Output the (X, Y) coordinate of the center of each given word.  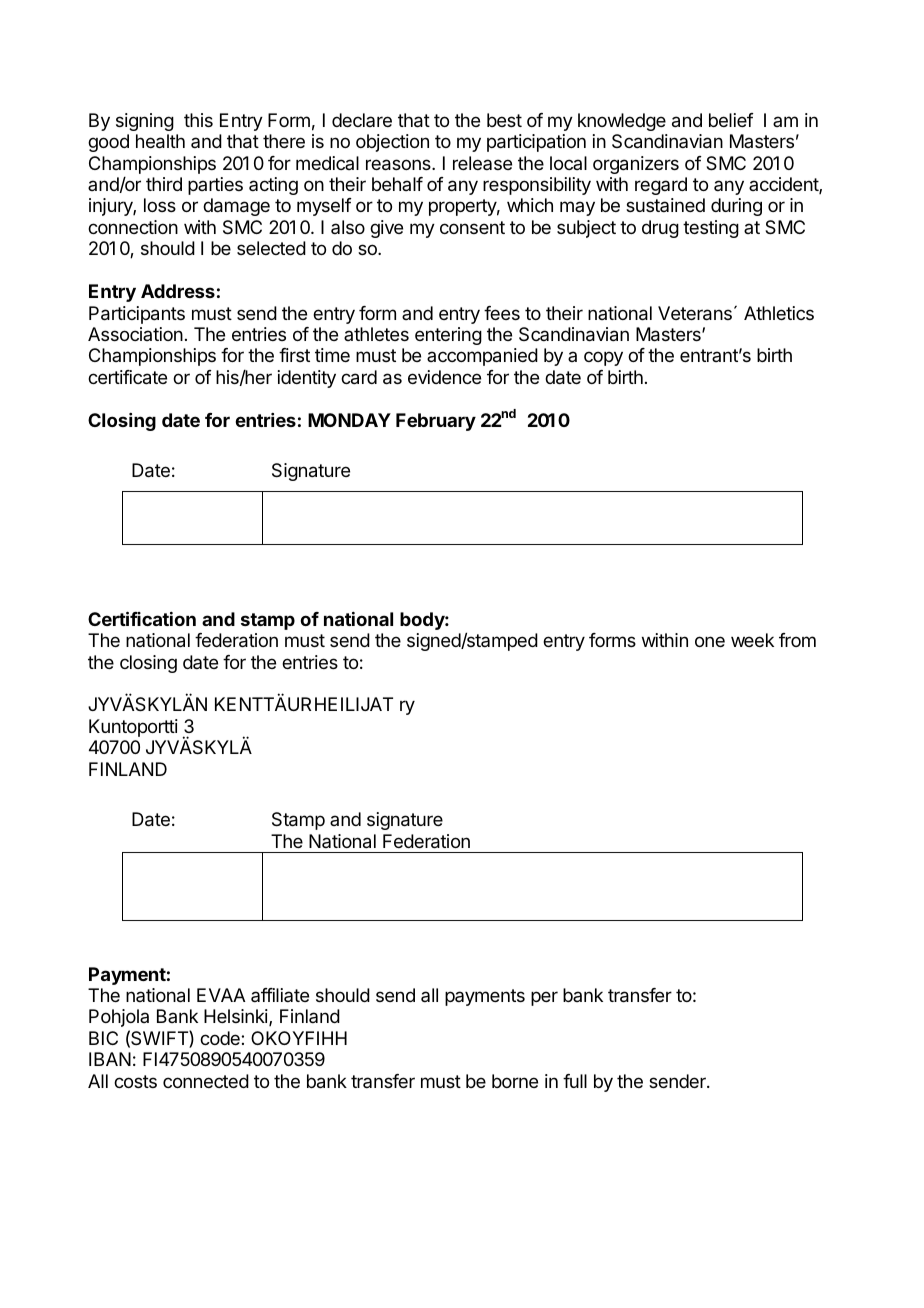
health (160, 141)
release (482, 163)
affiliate (280, 995)
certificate (127, 377)
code (221, 1038)
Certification (142, 618)
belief (731, 120)
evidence (444, 377)
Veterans (695, 313)
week (752, 640)
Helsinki (237, 1017)
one (710, 641)
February (436, 422)
